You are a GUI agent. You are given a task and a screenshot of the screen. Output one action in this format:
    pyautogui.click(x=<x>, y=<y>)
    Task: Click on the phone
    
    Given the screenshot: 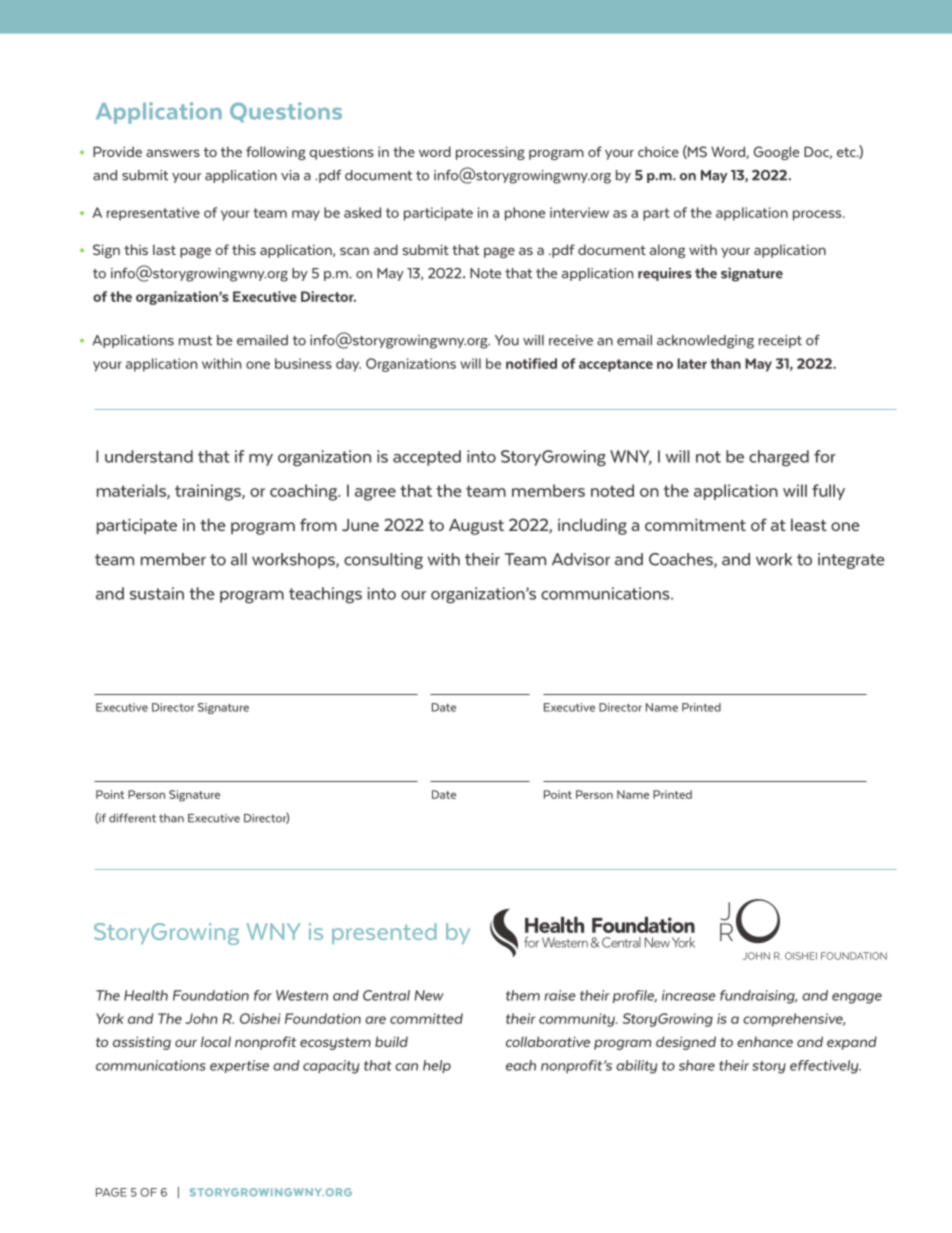 What is the action you would take?
    pyautogui.click(x=525, y=214)
